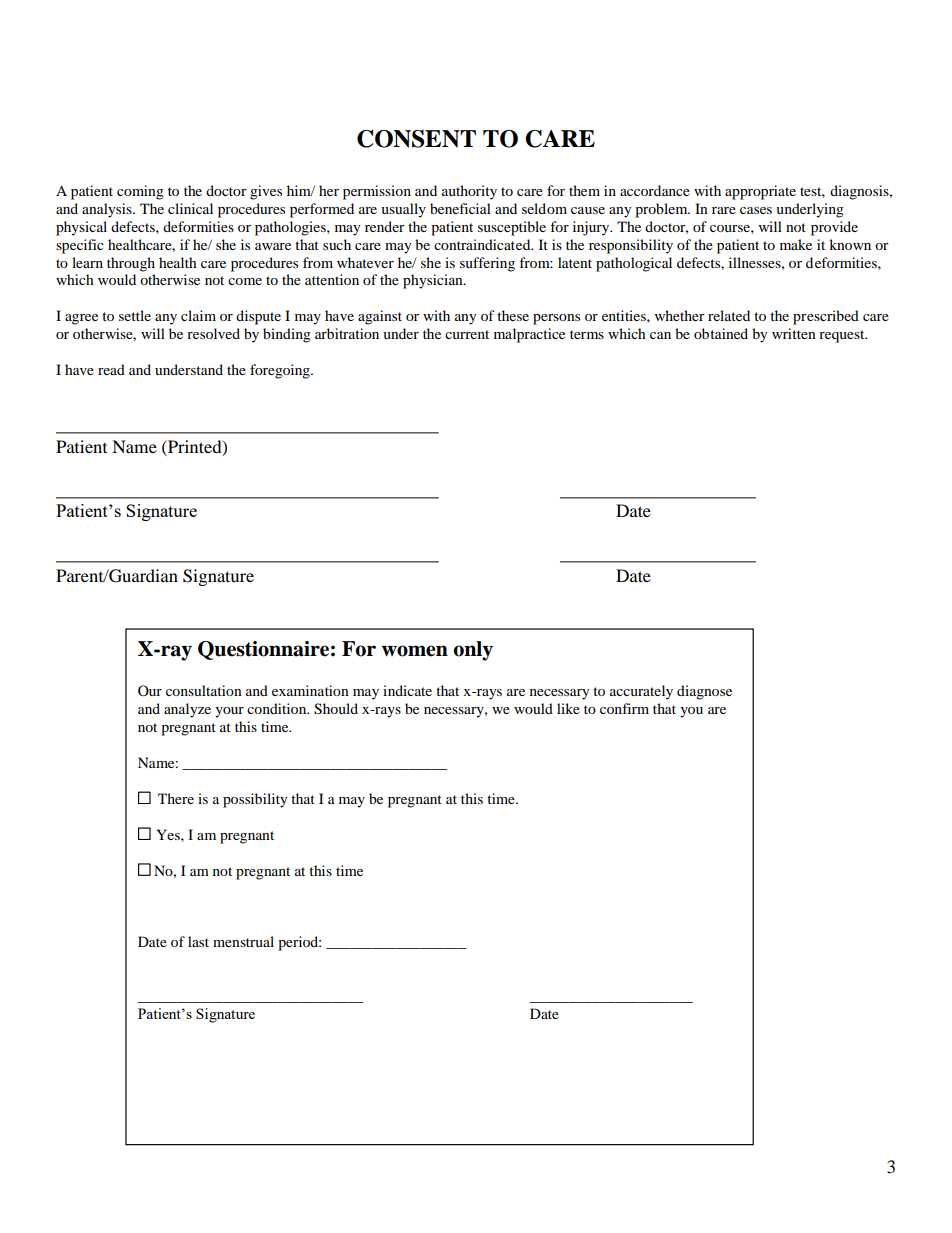  What do you see at coordinates (204, 690) in the image?
I see `consultation` at bounding box center [204, 690].
